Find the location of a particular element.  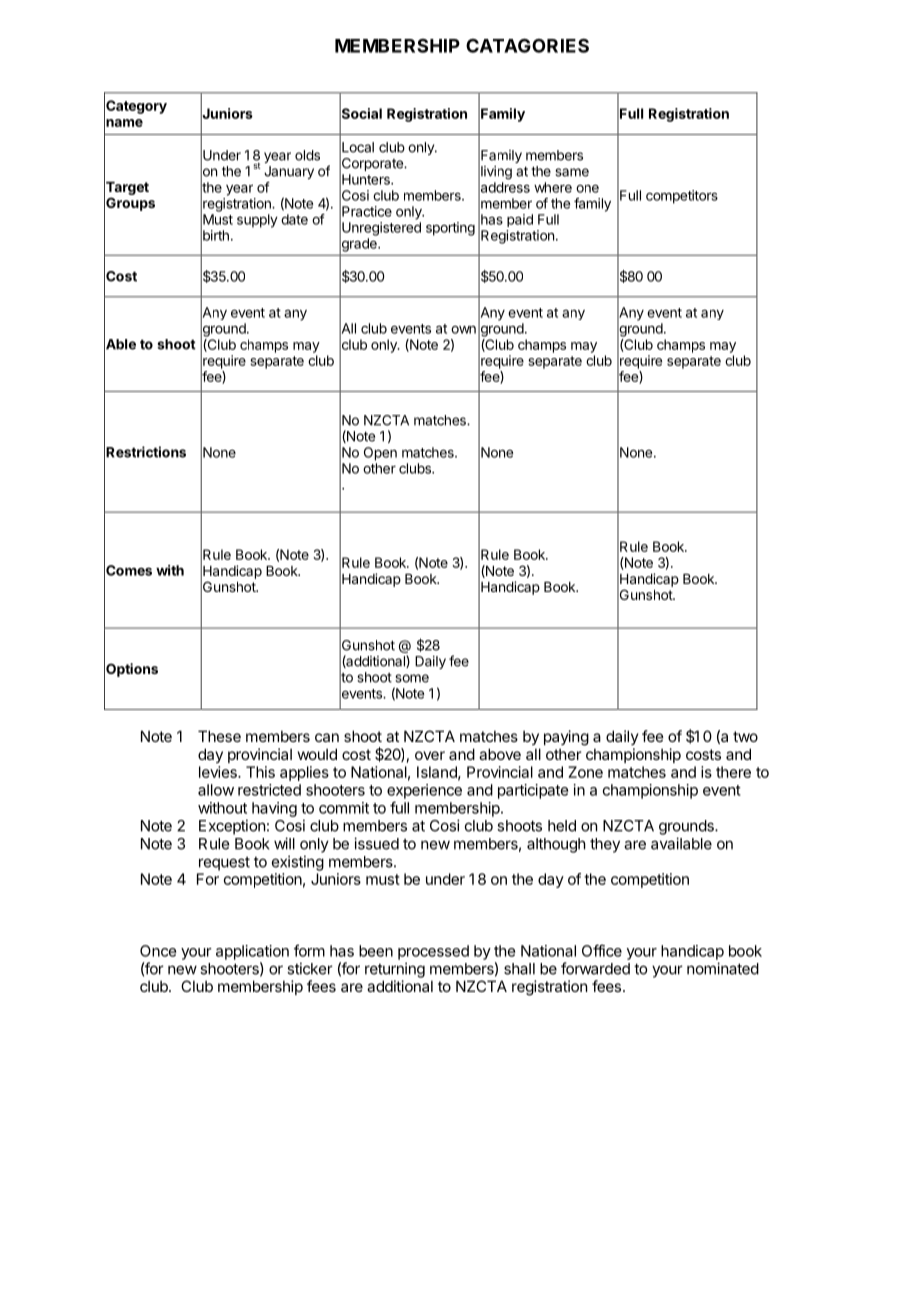

application is located at coordinates (252, 952).
